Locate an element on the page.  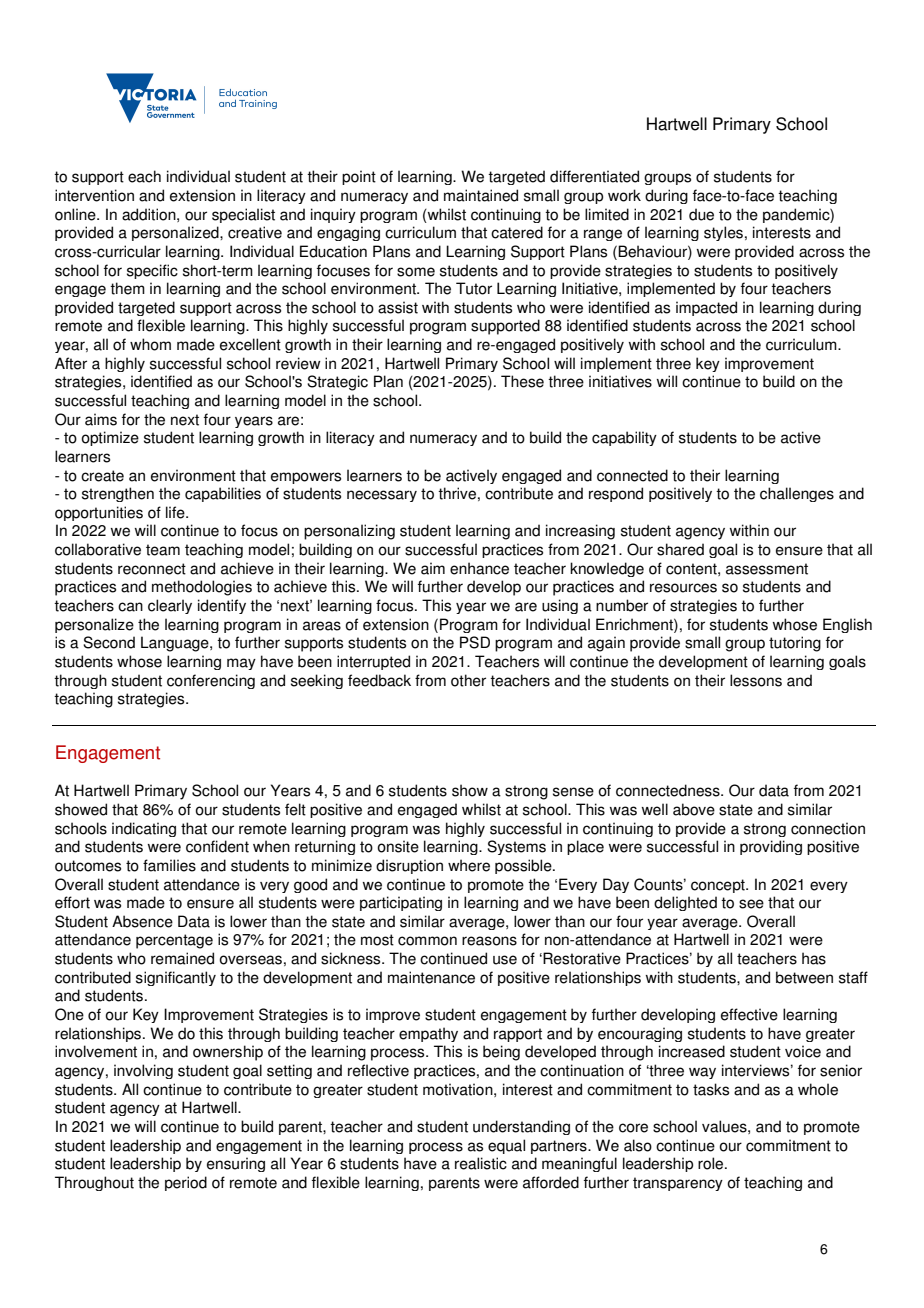
realistic is located at coordinates (481, 1163).
